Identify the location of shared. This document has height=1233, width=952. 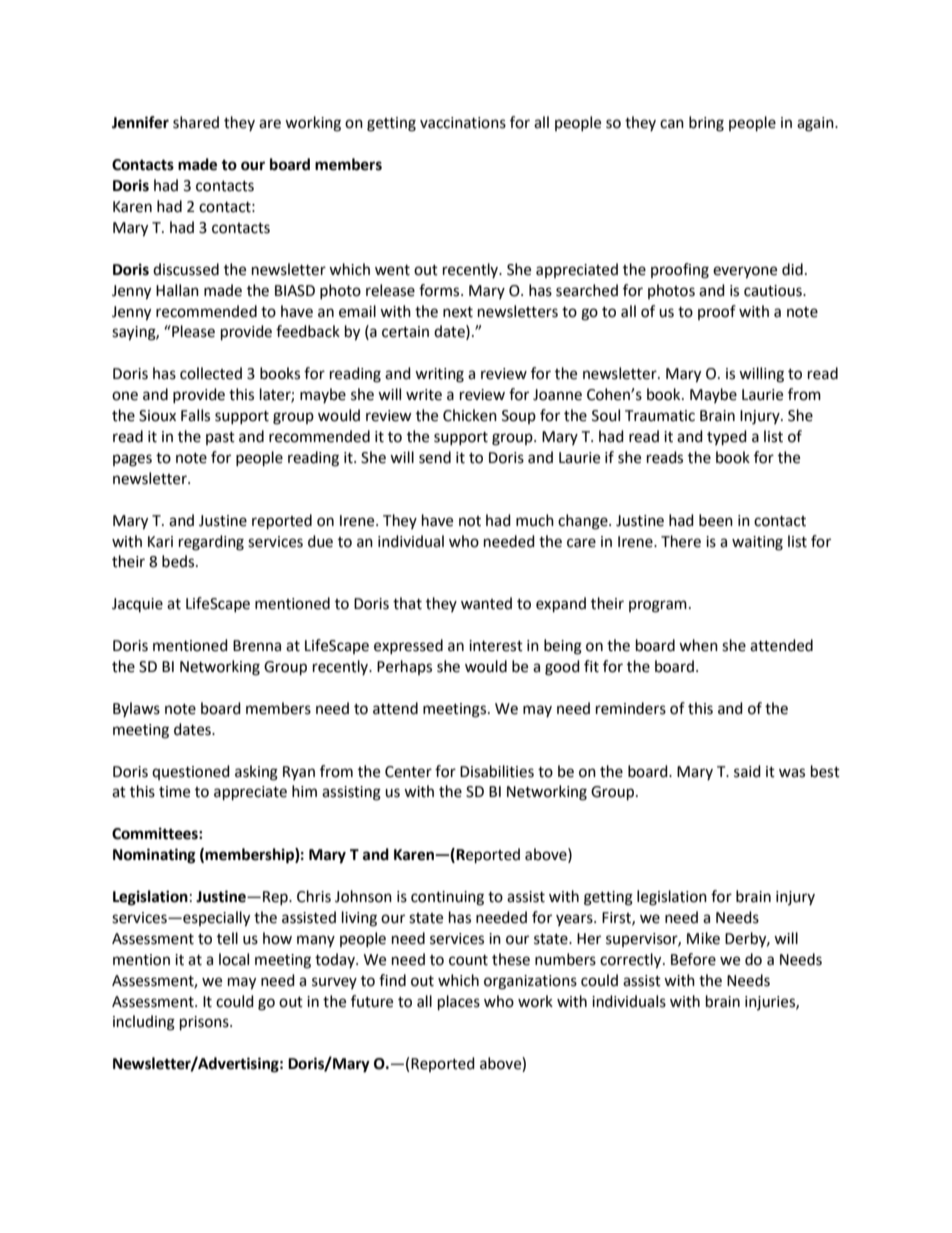
(196, 122).
